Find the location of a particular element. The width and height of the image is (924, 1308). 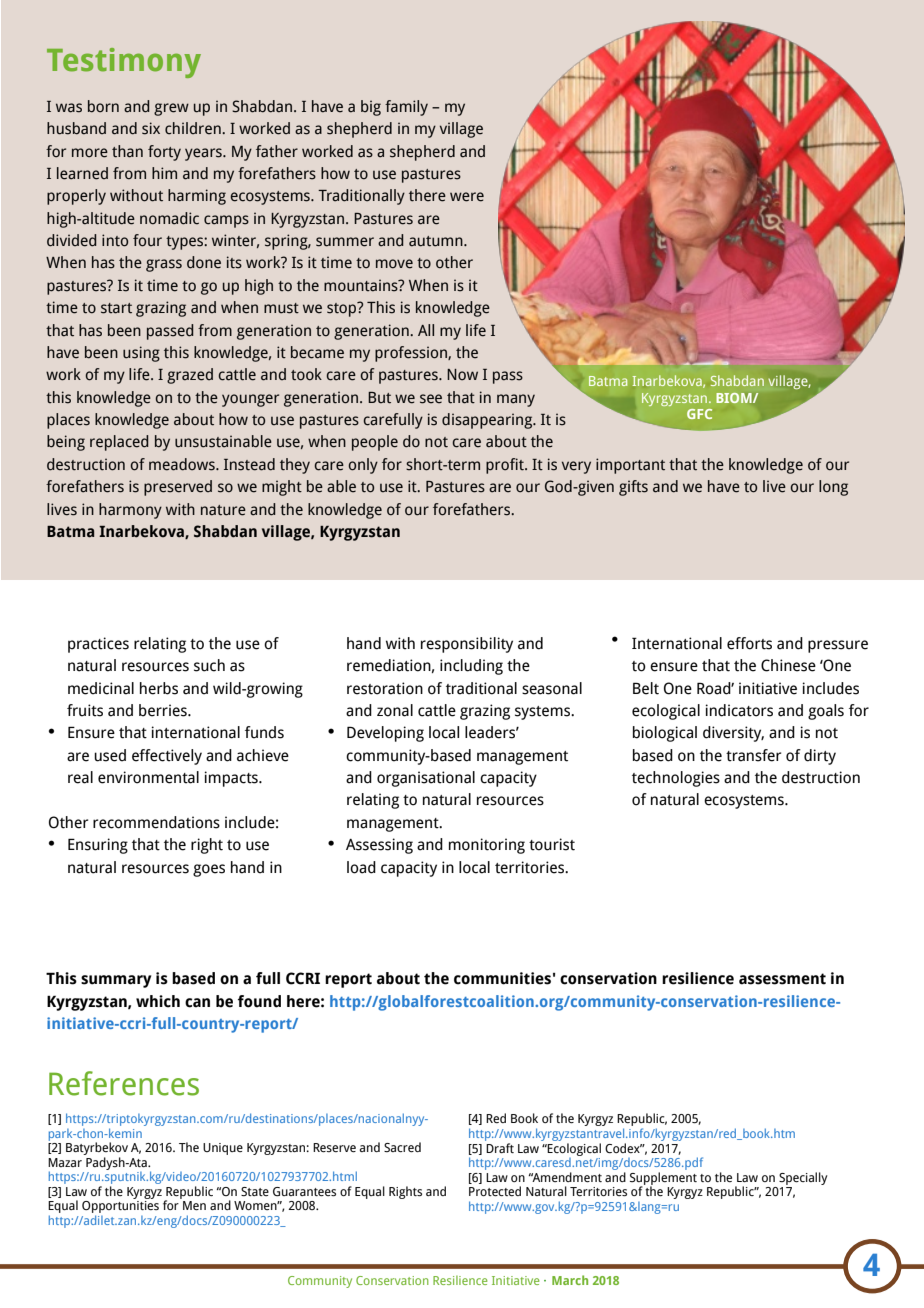

which is located at coordinates (158, 1001).
